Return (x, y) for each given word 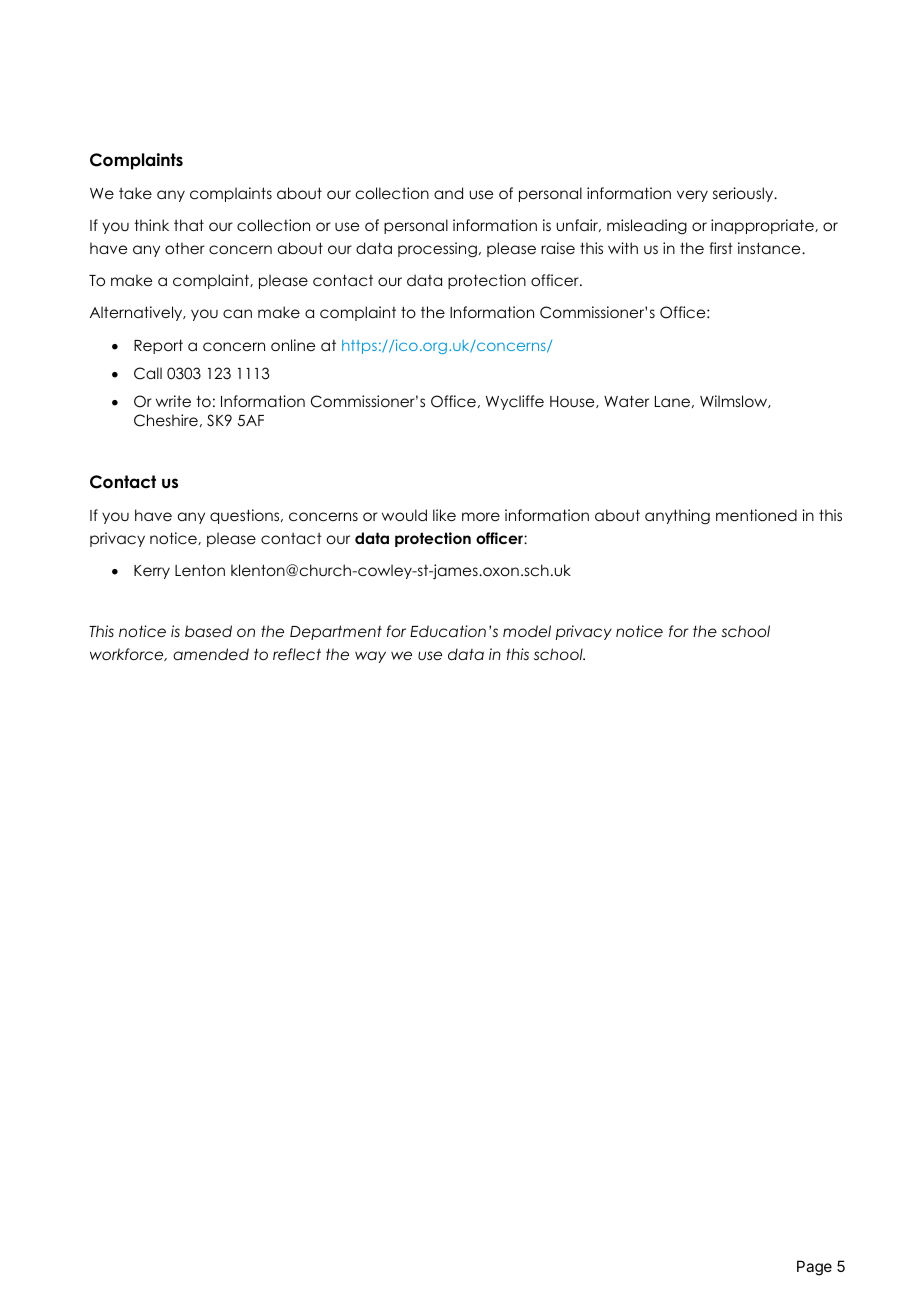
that (189, 225)
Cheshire (166, 420)
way (370, 657)
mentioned (756, 515)
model (527, 631)
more (481, 516)
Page (814, 1268)
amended (211, 654)
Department (336, 632)
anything (677, 517)
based (208, 631)
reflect (297, 654)
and (448, 193)
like (444, 515)
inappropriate (763, 226)
